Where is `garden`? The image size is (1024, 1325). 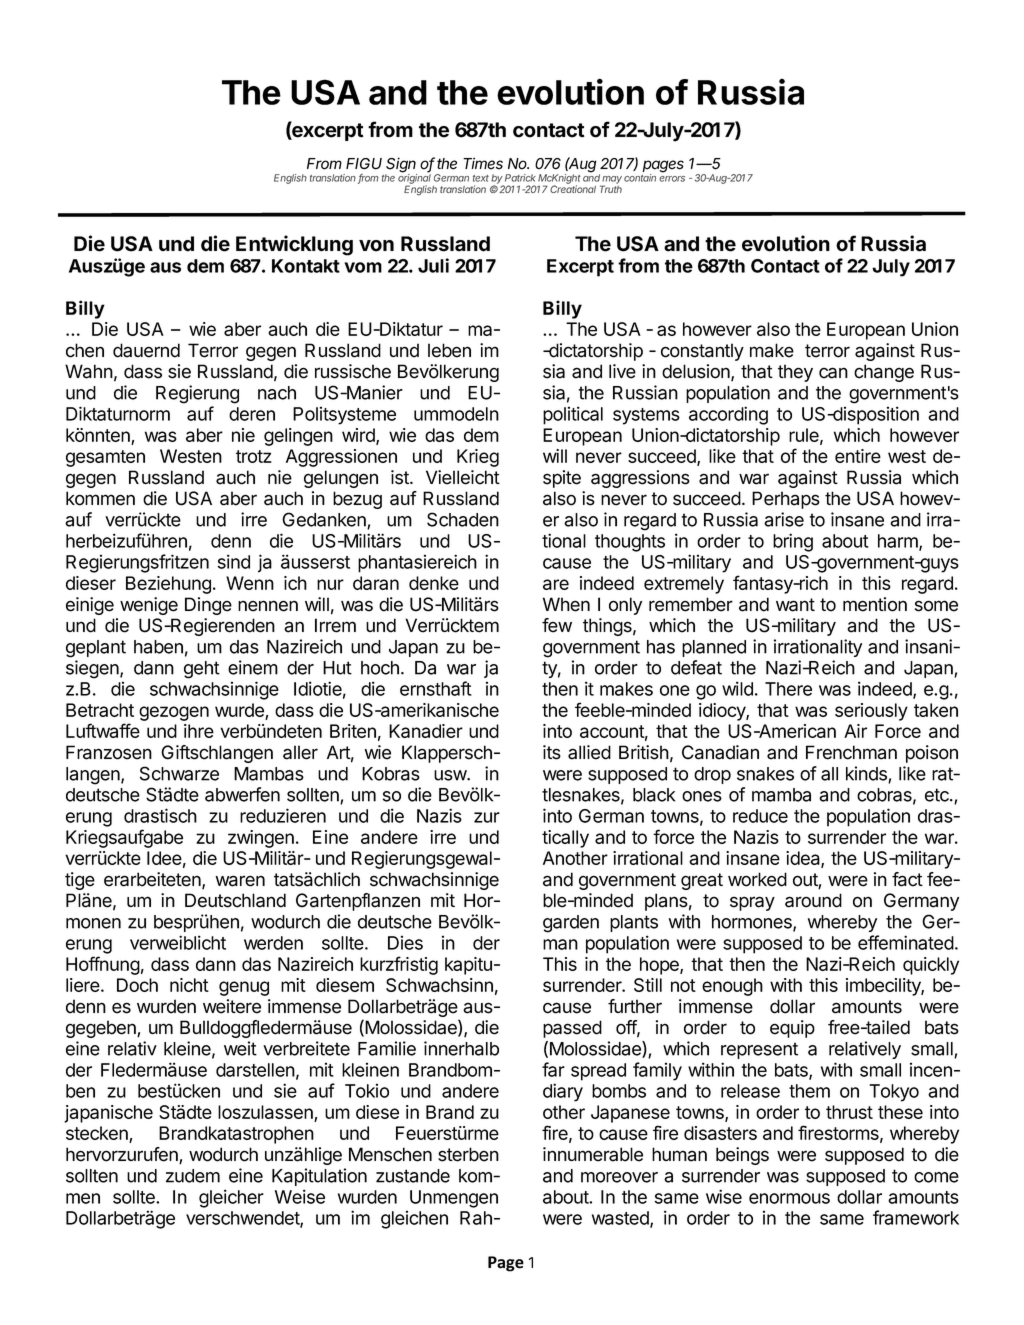 garden is located at coordinates (571, 924).
